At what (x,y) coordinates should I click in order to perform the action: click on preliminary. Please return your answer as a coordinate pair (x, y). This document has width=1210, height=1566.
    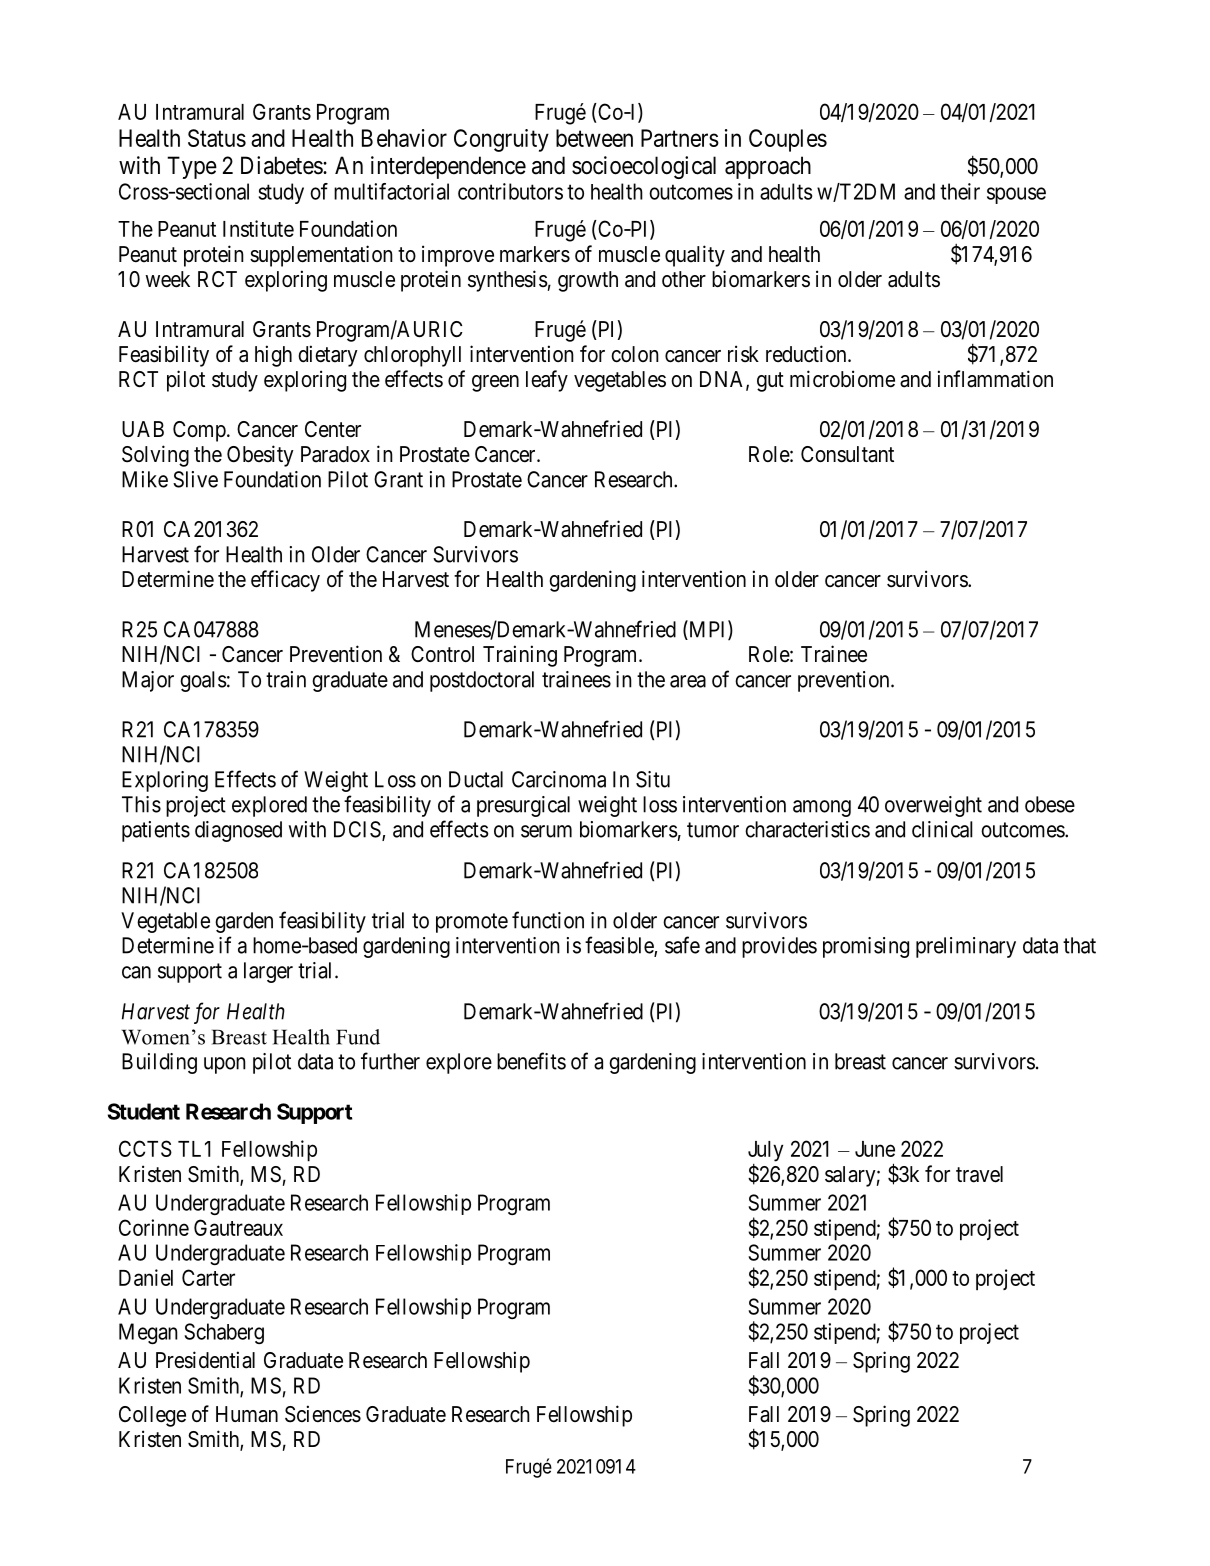
    Looking at the image, I should click on (966, 947).
